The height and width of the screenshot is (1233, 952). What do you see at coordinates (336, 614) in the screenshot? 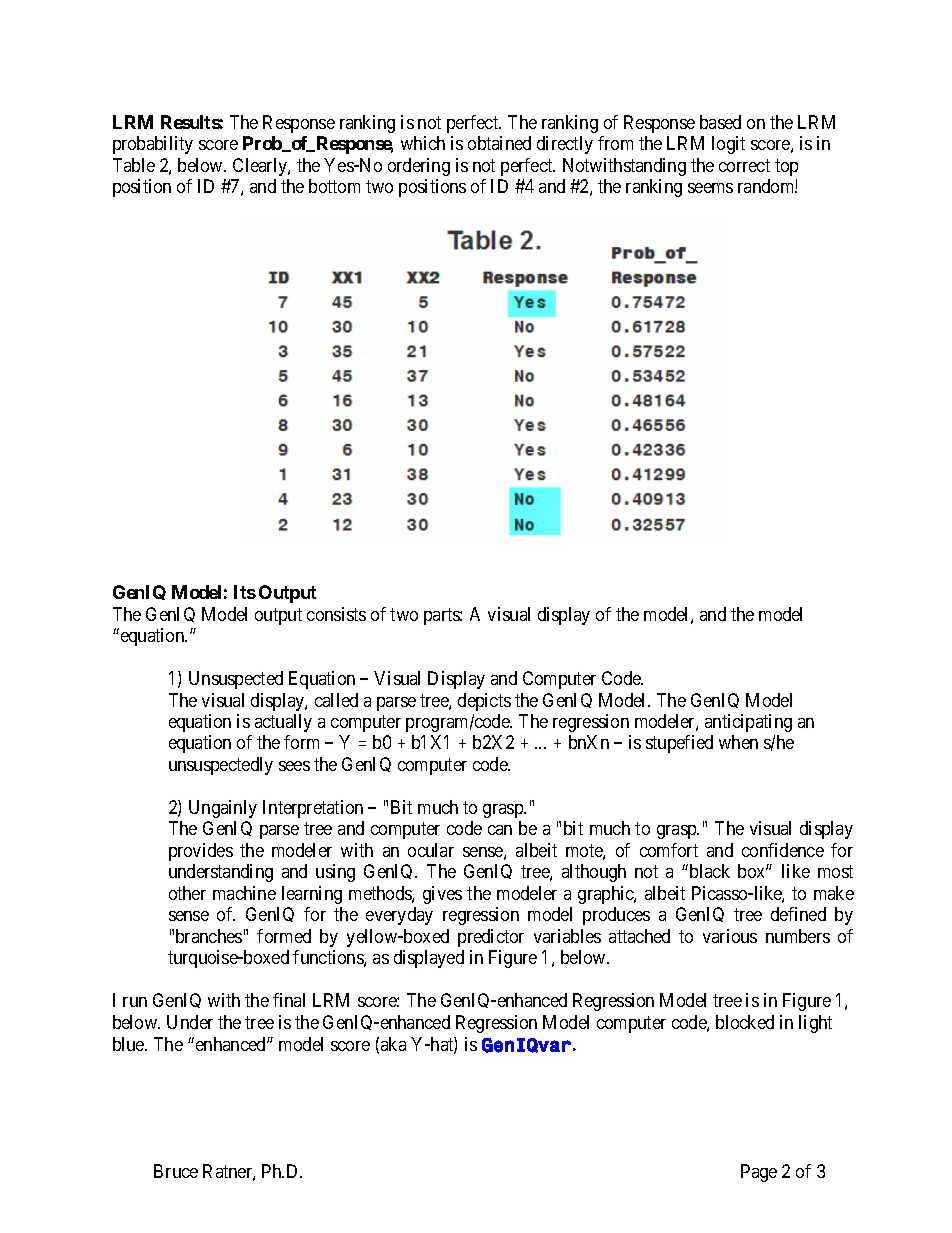
I see `consists` at bounding box center [336, 614].
